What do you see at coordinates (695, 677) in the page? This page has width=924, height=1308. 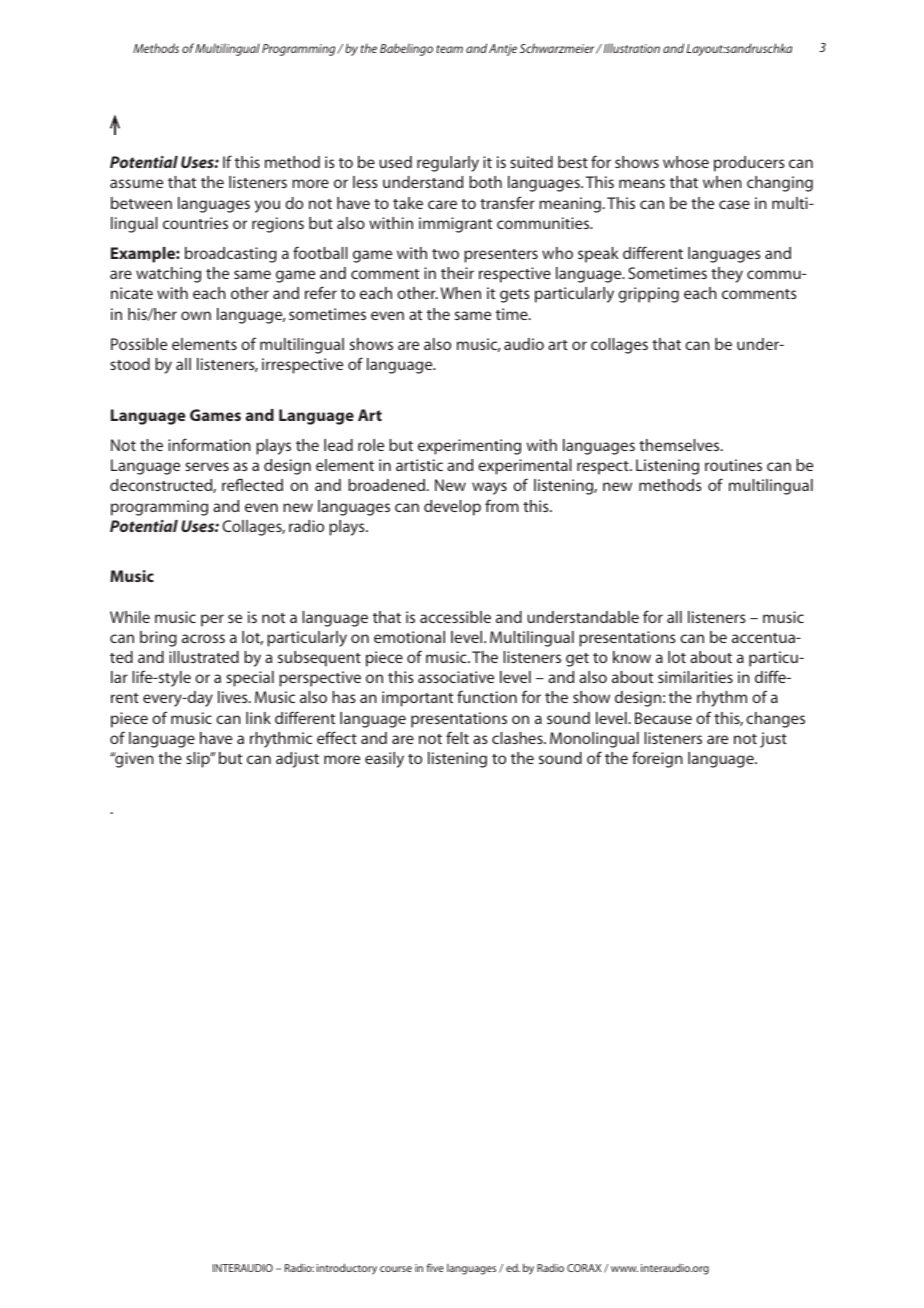 I see `similarities` at bounding box center [695, 677].
